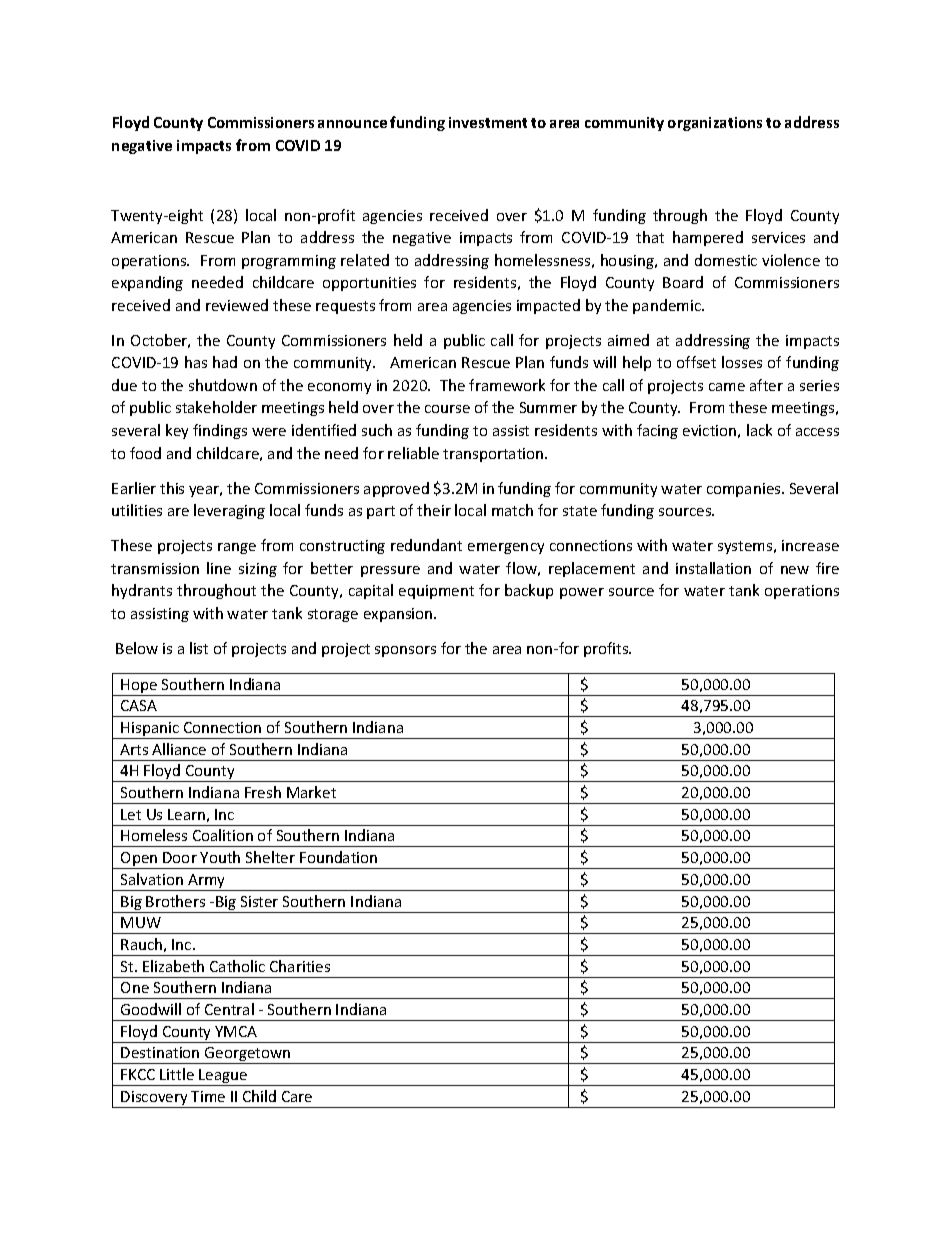 This screenshot has width=952, height=1233. Describe the element at coordinates (300, 966) in the screenshot. I see `Charities` at that location.
